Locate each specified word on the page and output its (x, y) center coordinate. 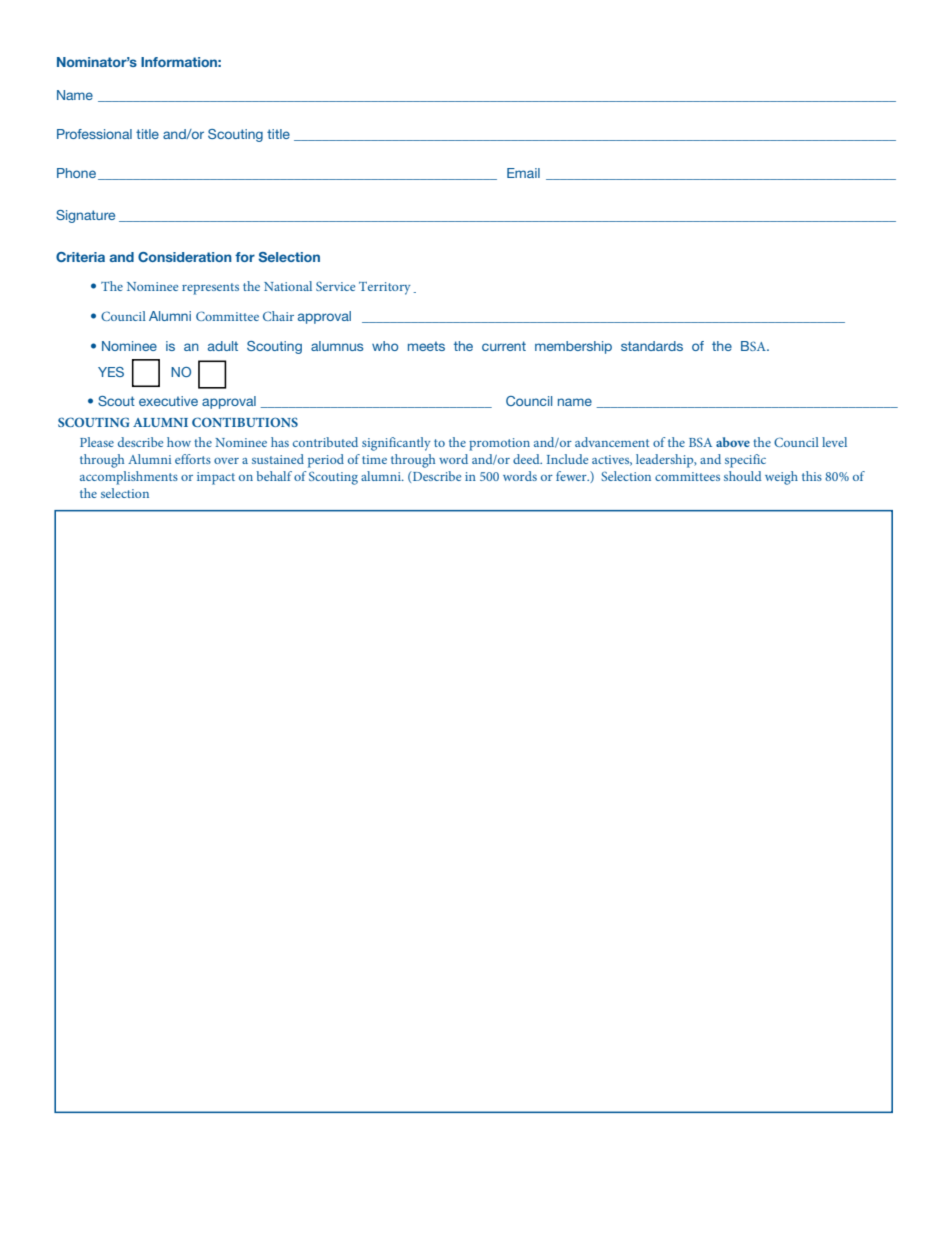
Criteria (80, 257)
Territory (385, 288)
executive (168, 401)
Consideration (185, 257)
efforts (193, 459)
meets (426, 346)
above (733, 442)
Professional (94, 134)
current (504, 346)
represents (210, 289)
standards (652, 346)
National (288, 286)
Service (335, 286)
